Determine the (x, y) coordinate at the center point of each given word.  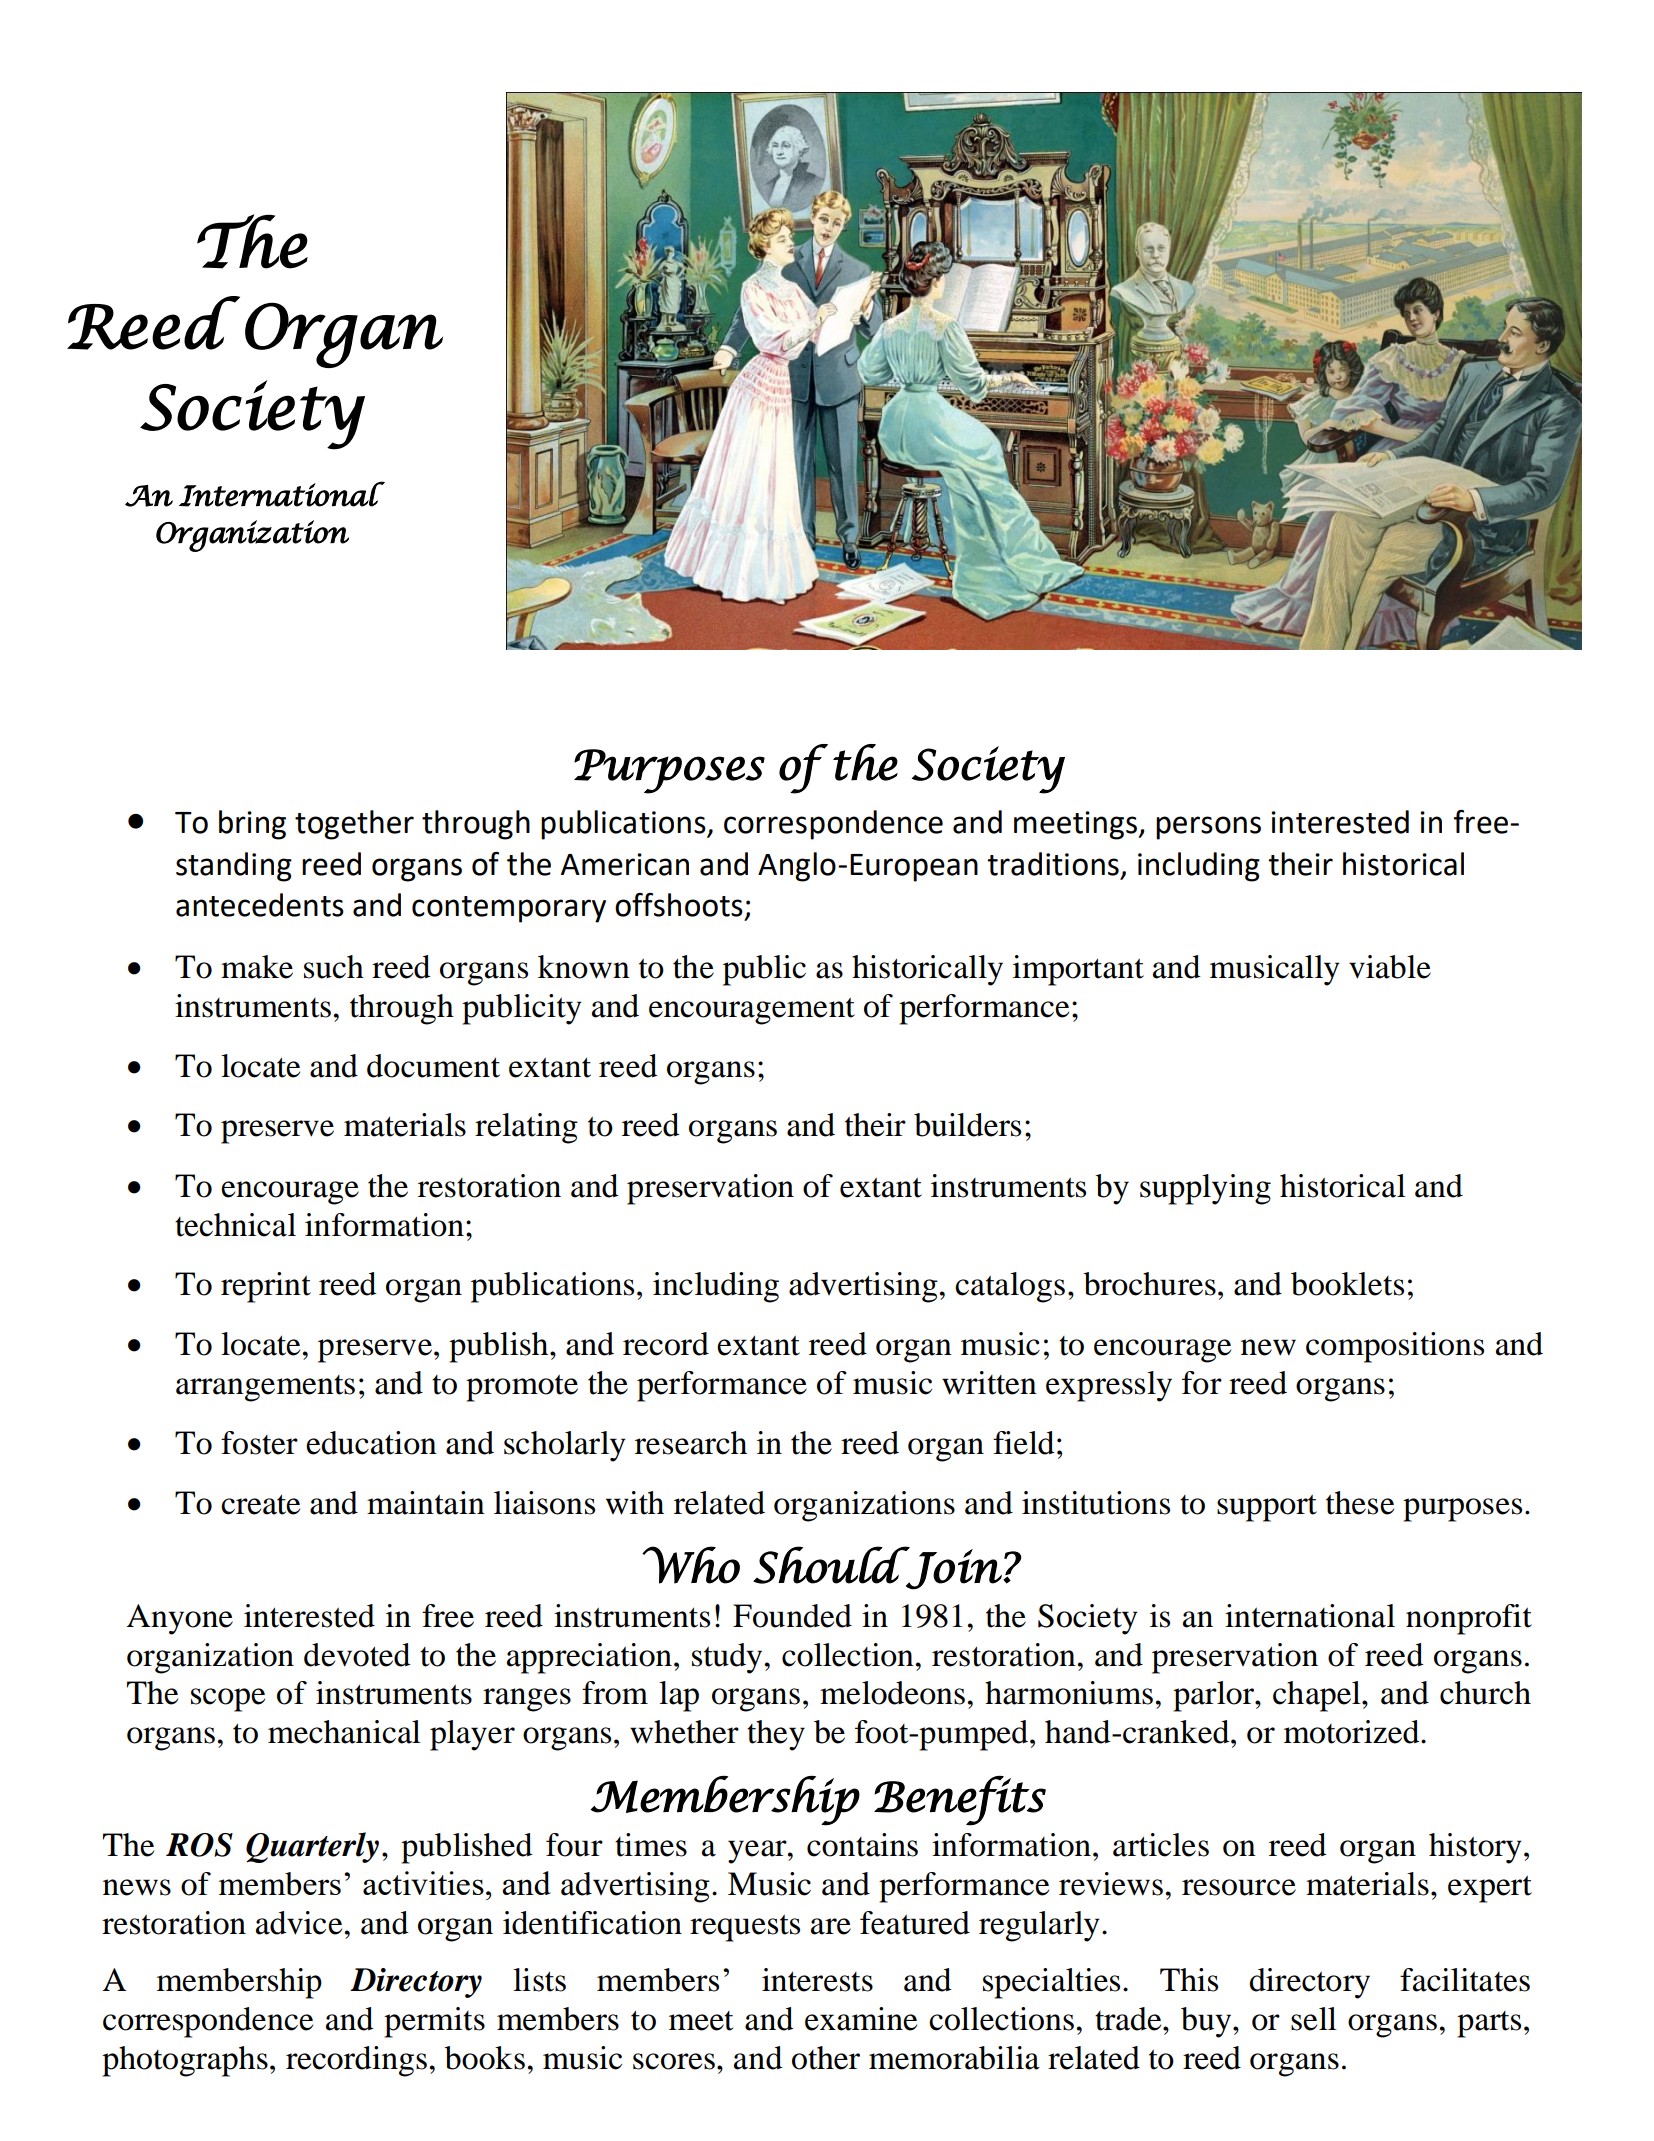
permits (434, 2022)
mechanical (344, 1732)
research (691, 1443)
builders (967, 1125)
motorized (1353, 1732)
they (776, 1735)
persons (1208, 828)
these (1360, 1503)
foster (259, 1443)
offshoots (679, 905)
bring (252, 825)
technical (235, 1225)
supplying (1205, 1189)
